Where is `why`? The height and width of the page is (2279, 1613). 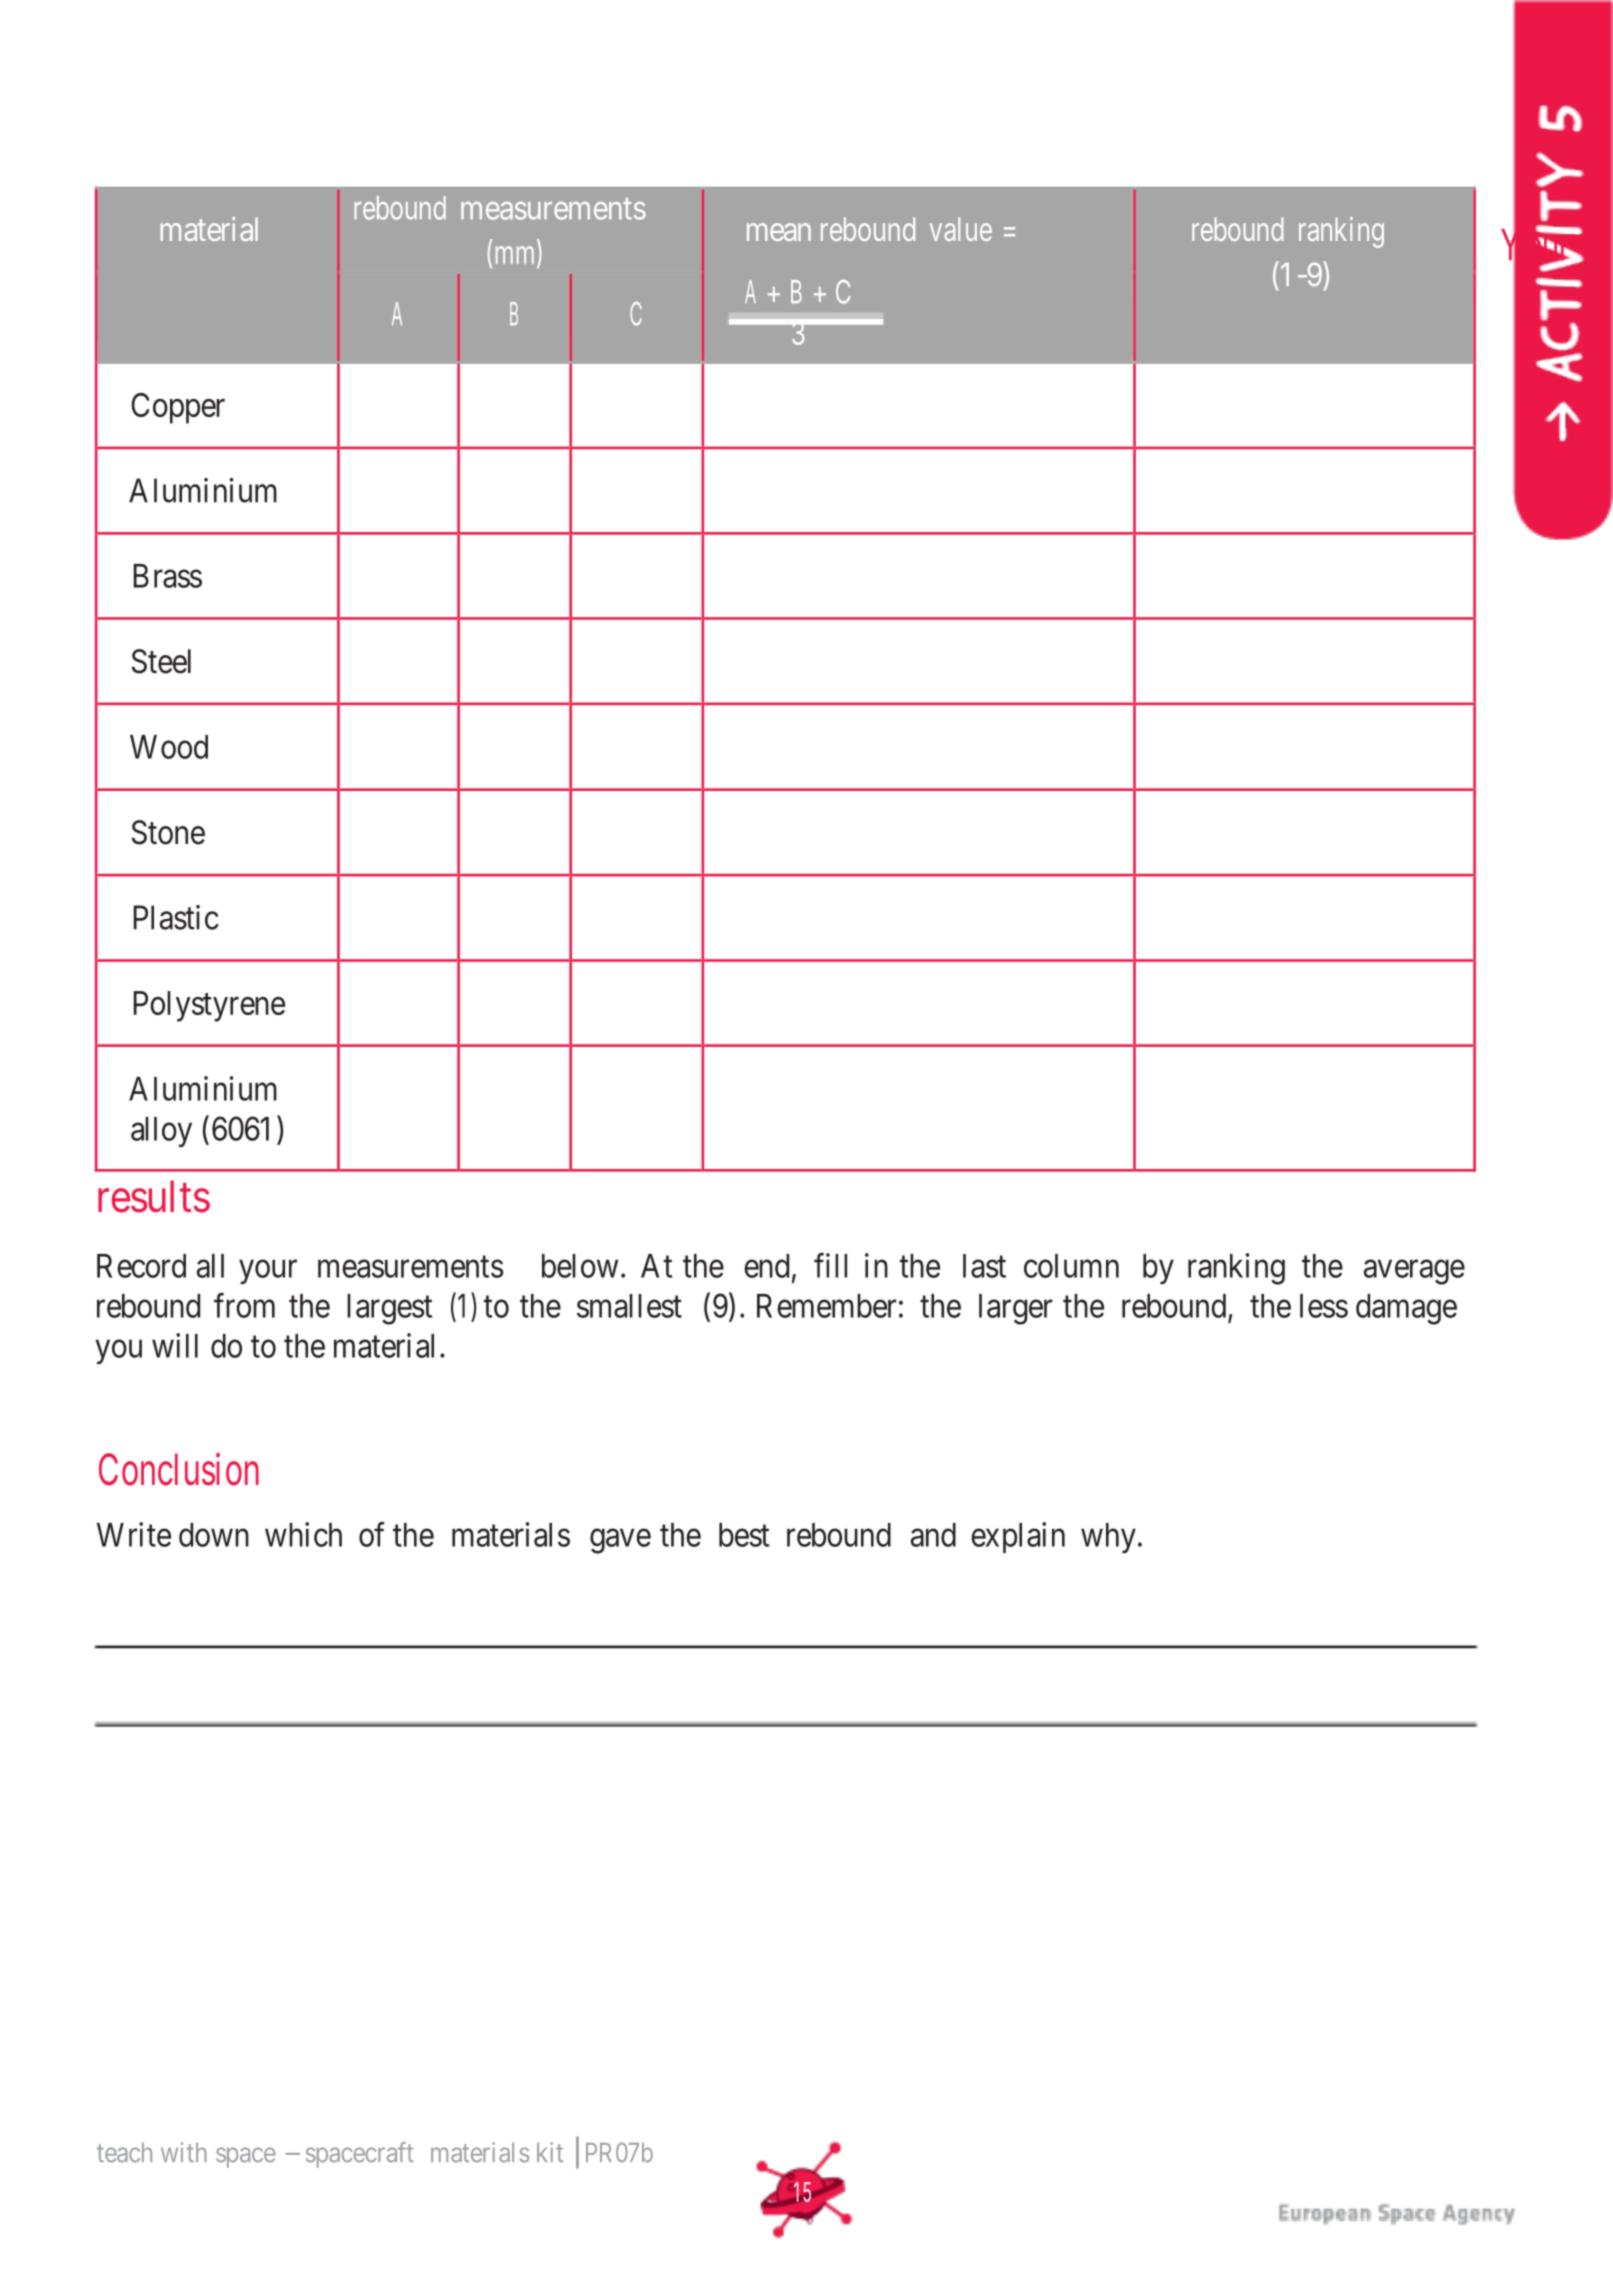
why is located at coordinates (1108, 1538).
